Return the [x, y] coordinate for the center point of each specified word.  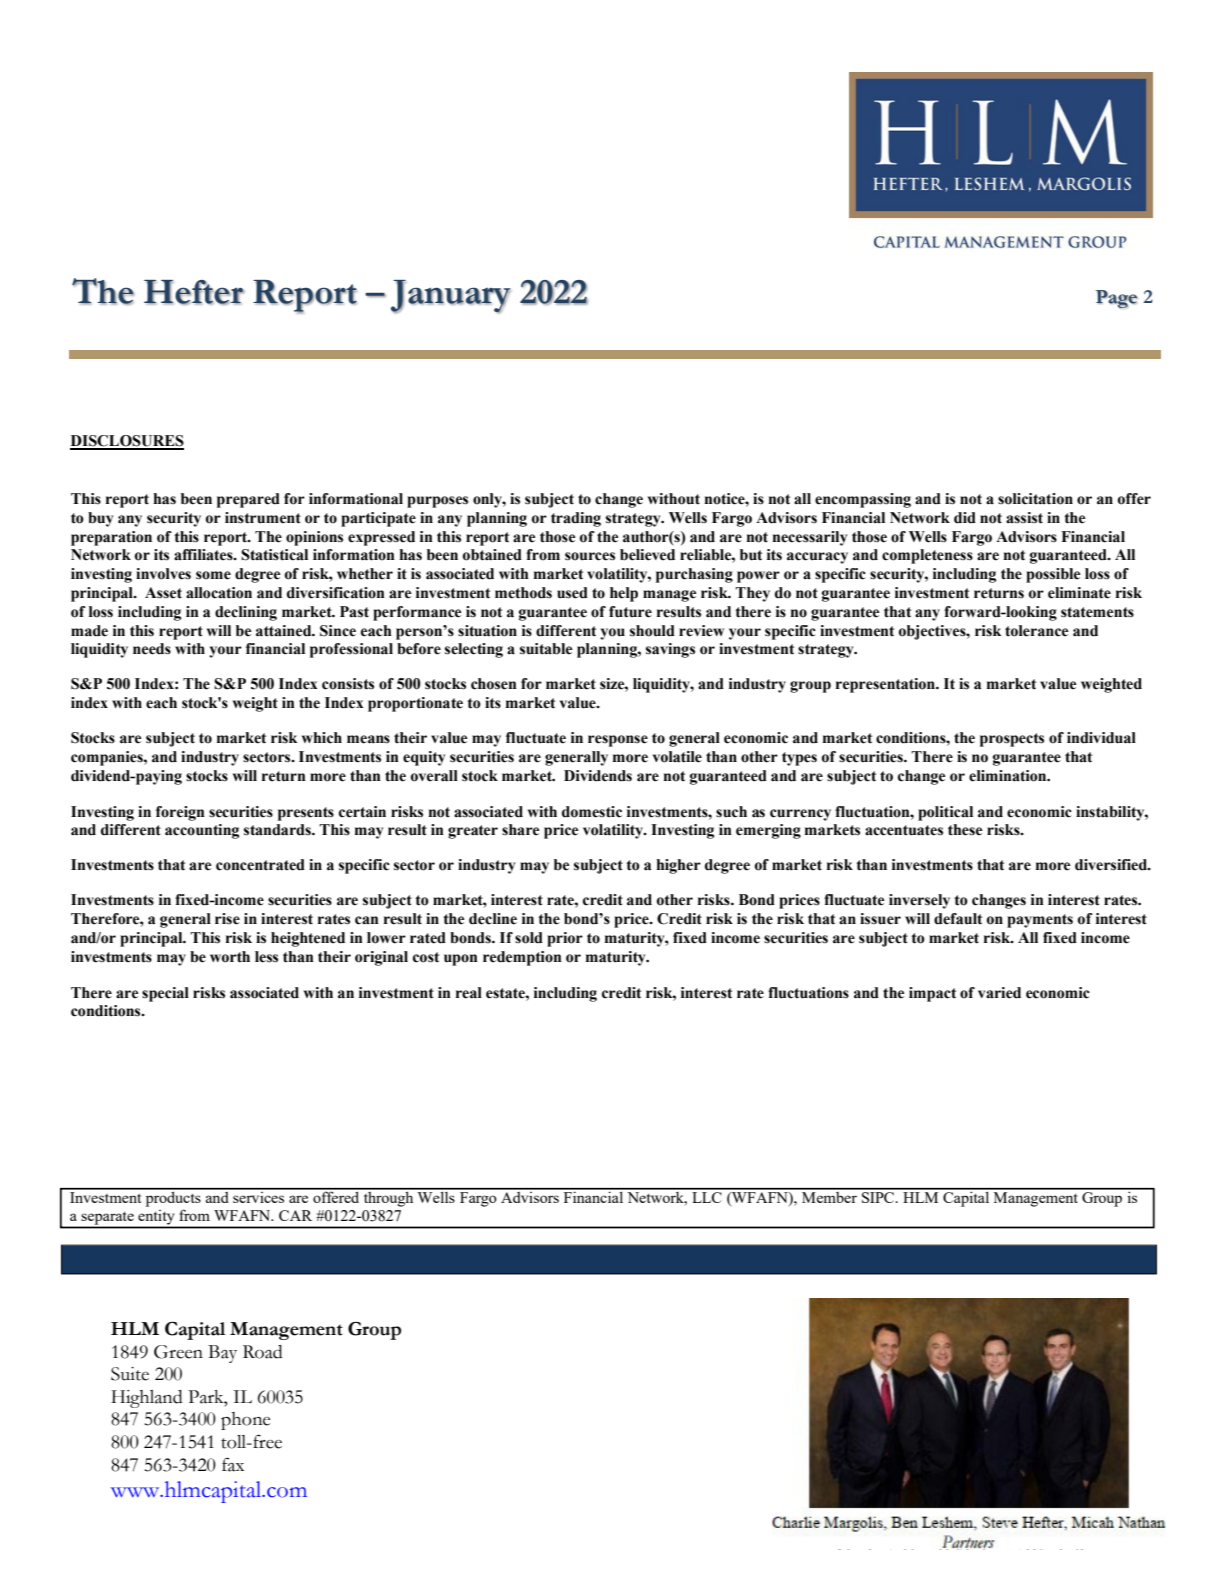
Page [1117, 299]
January [451, 296]
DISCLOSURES [127, 442]
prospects [1012, 740]
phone [245, 1421]
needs [152, 649]
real [469, 993]
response [618, 741]
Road [262, 1352]
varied [999, 993]
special [165, 994]
